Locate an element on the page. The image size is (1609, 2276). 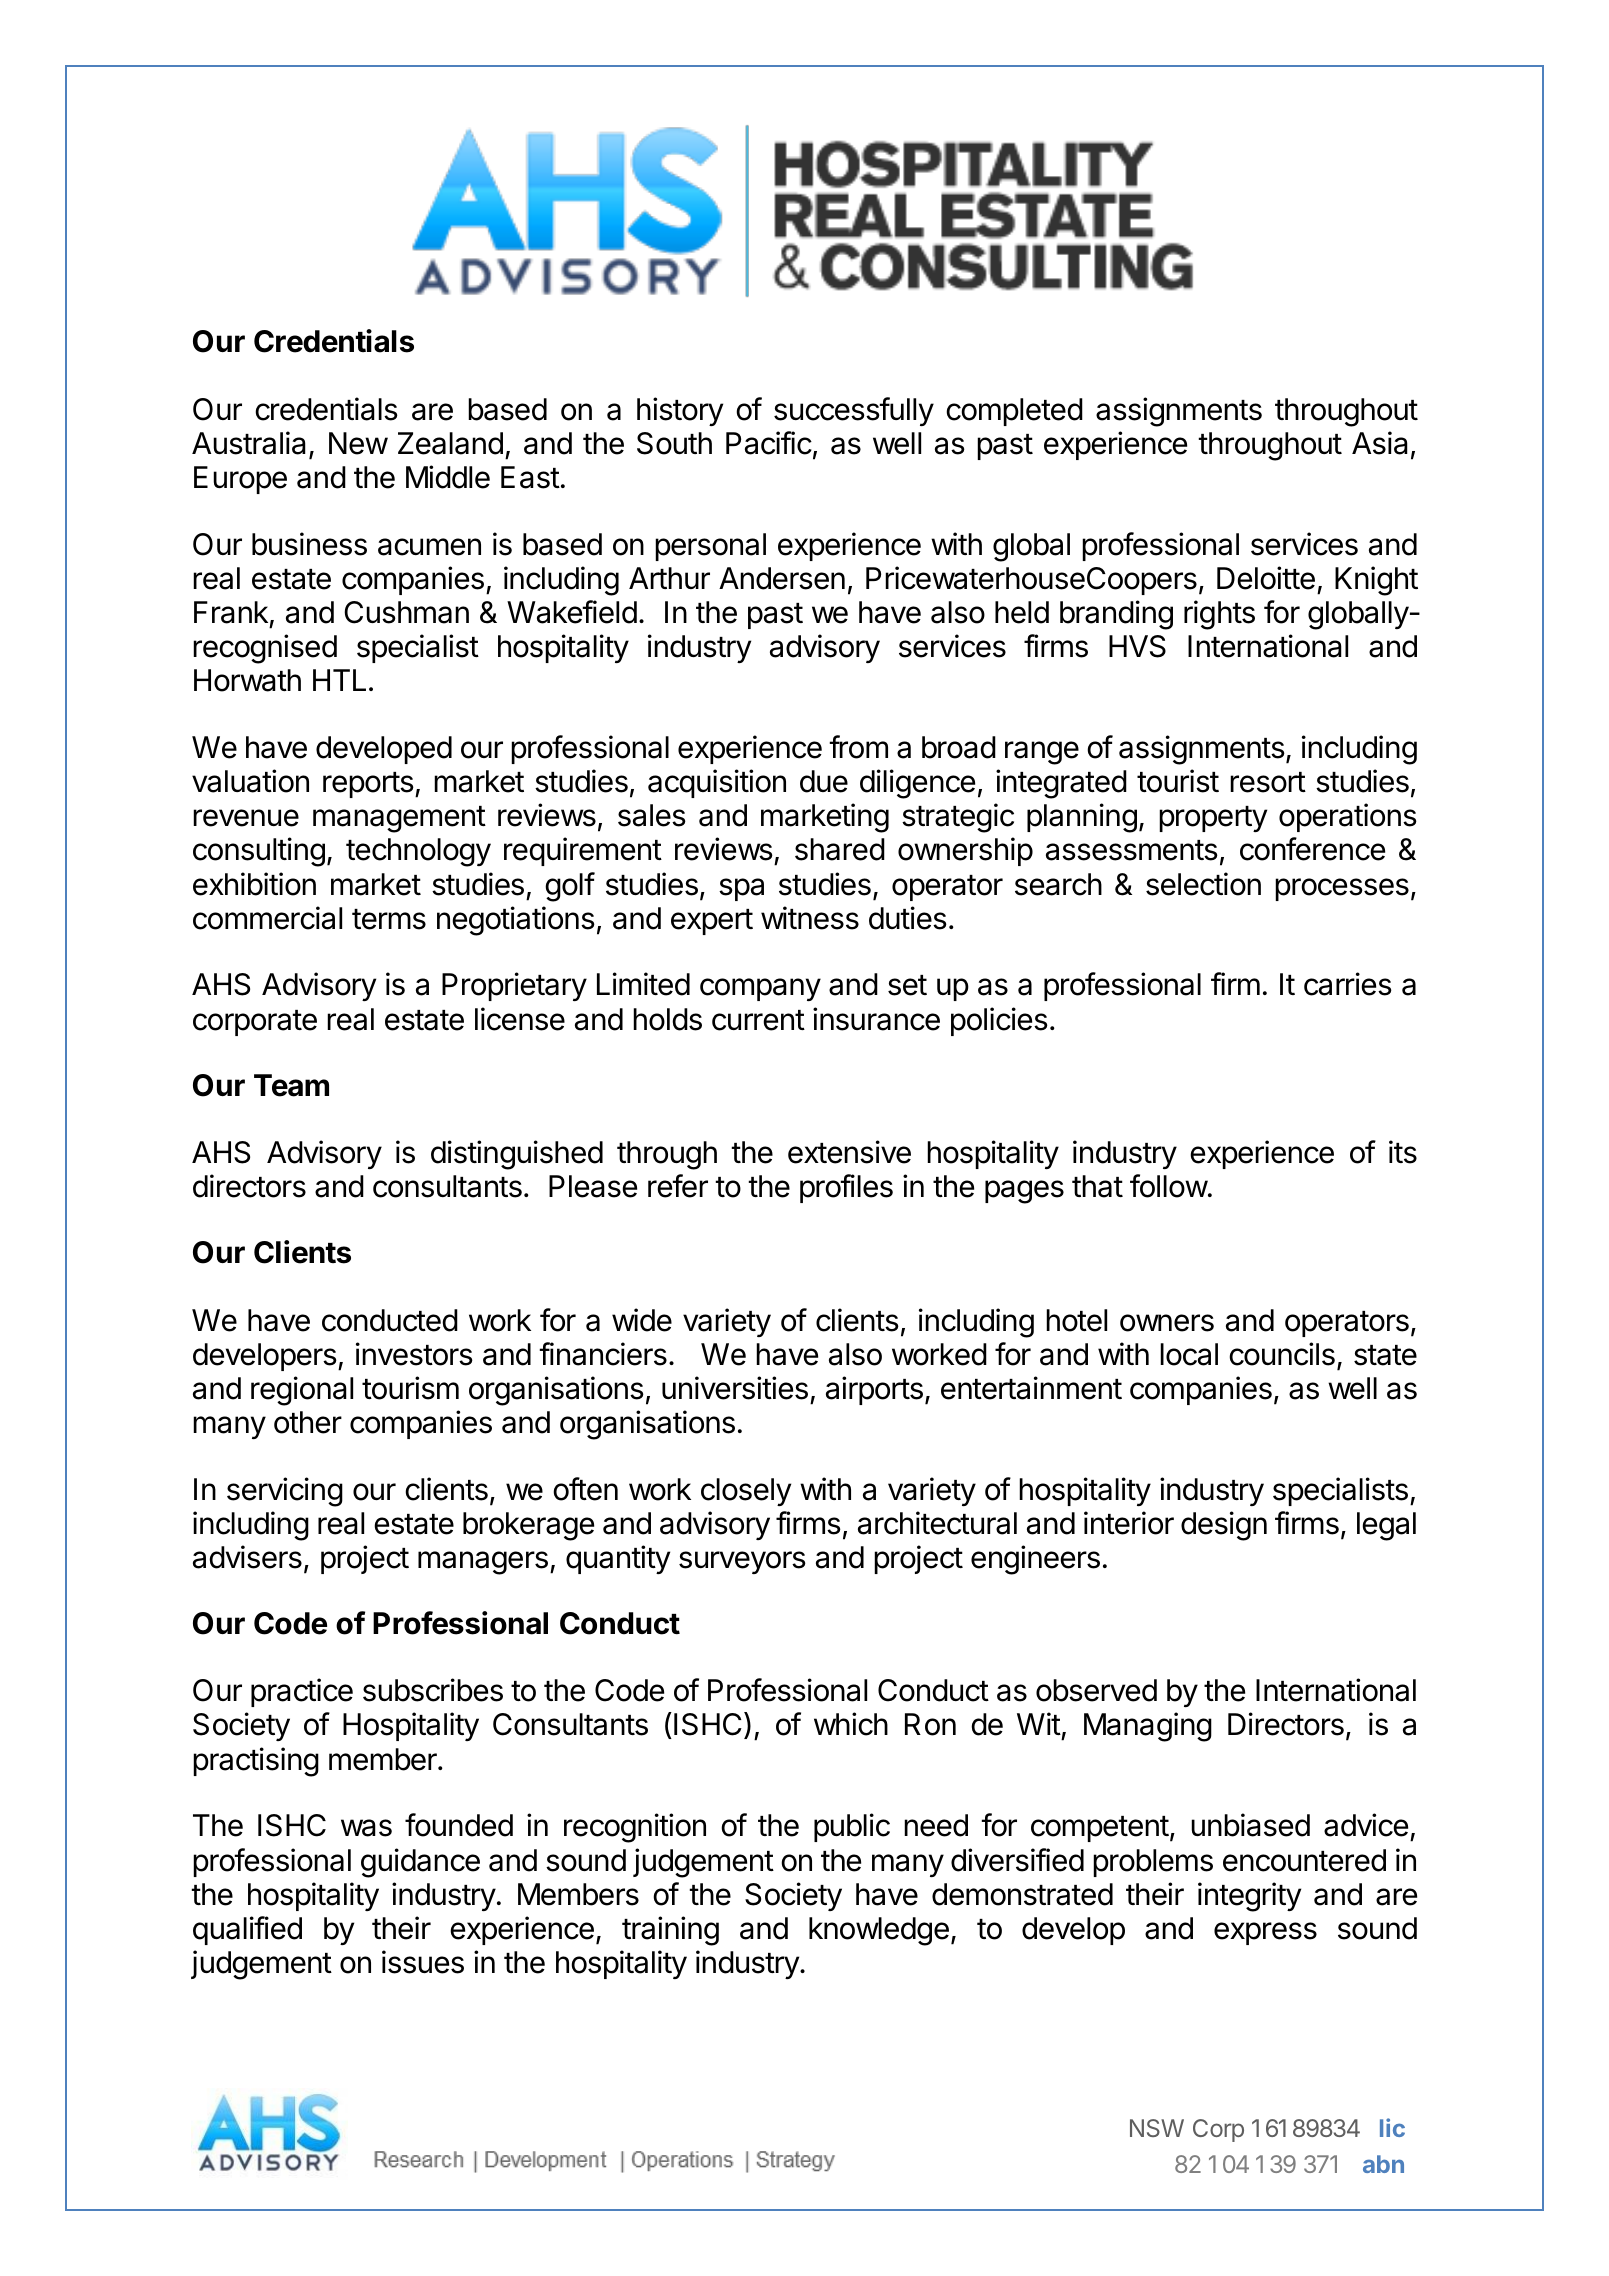
issues is located at coordinates (423, 1962).
